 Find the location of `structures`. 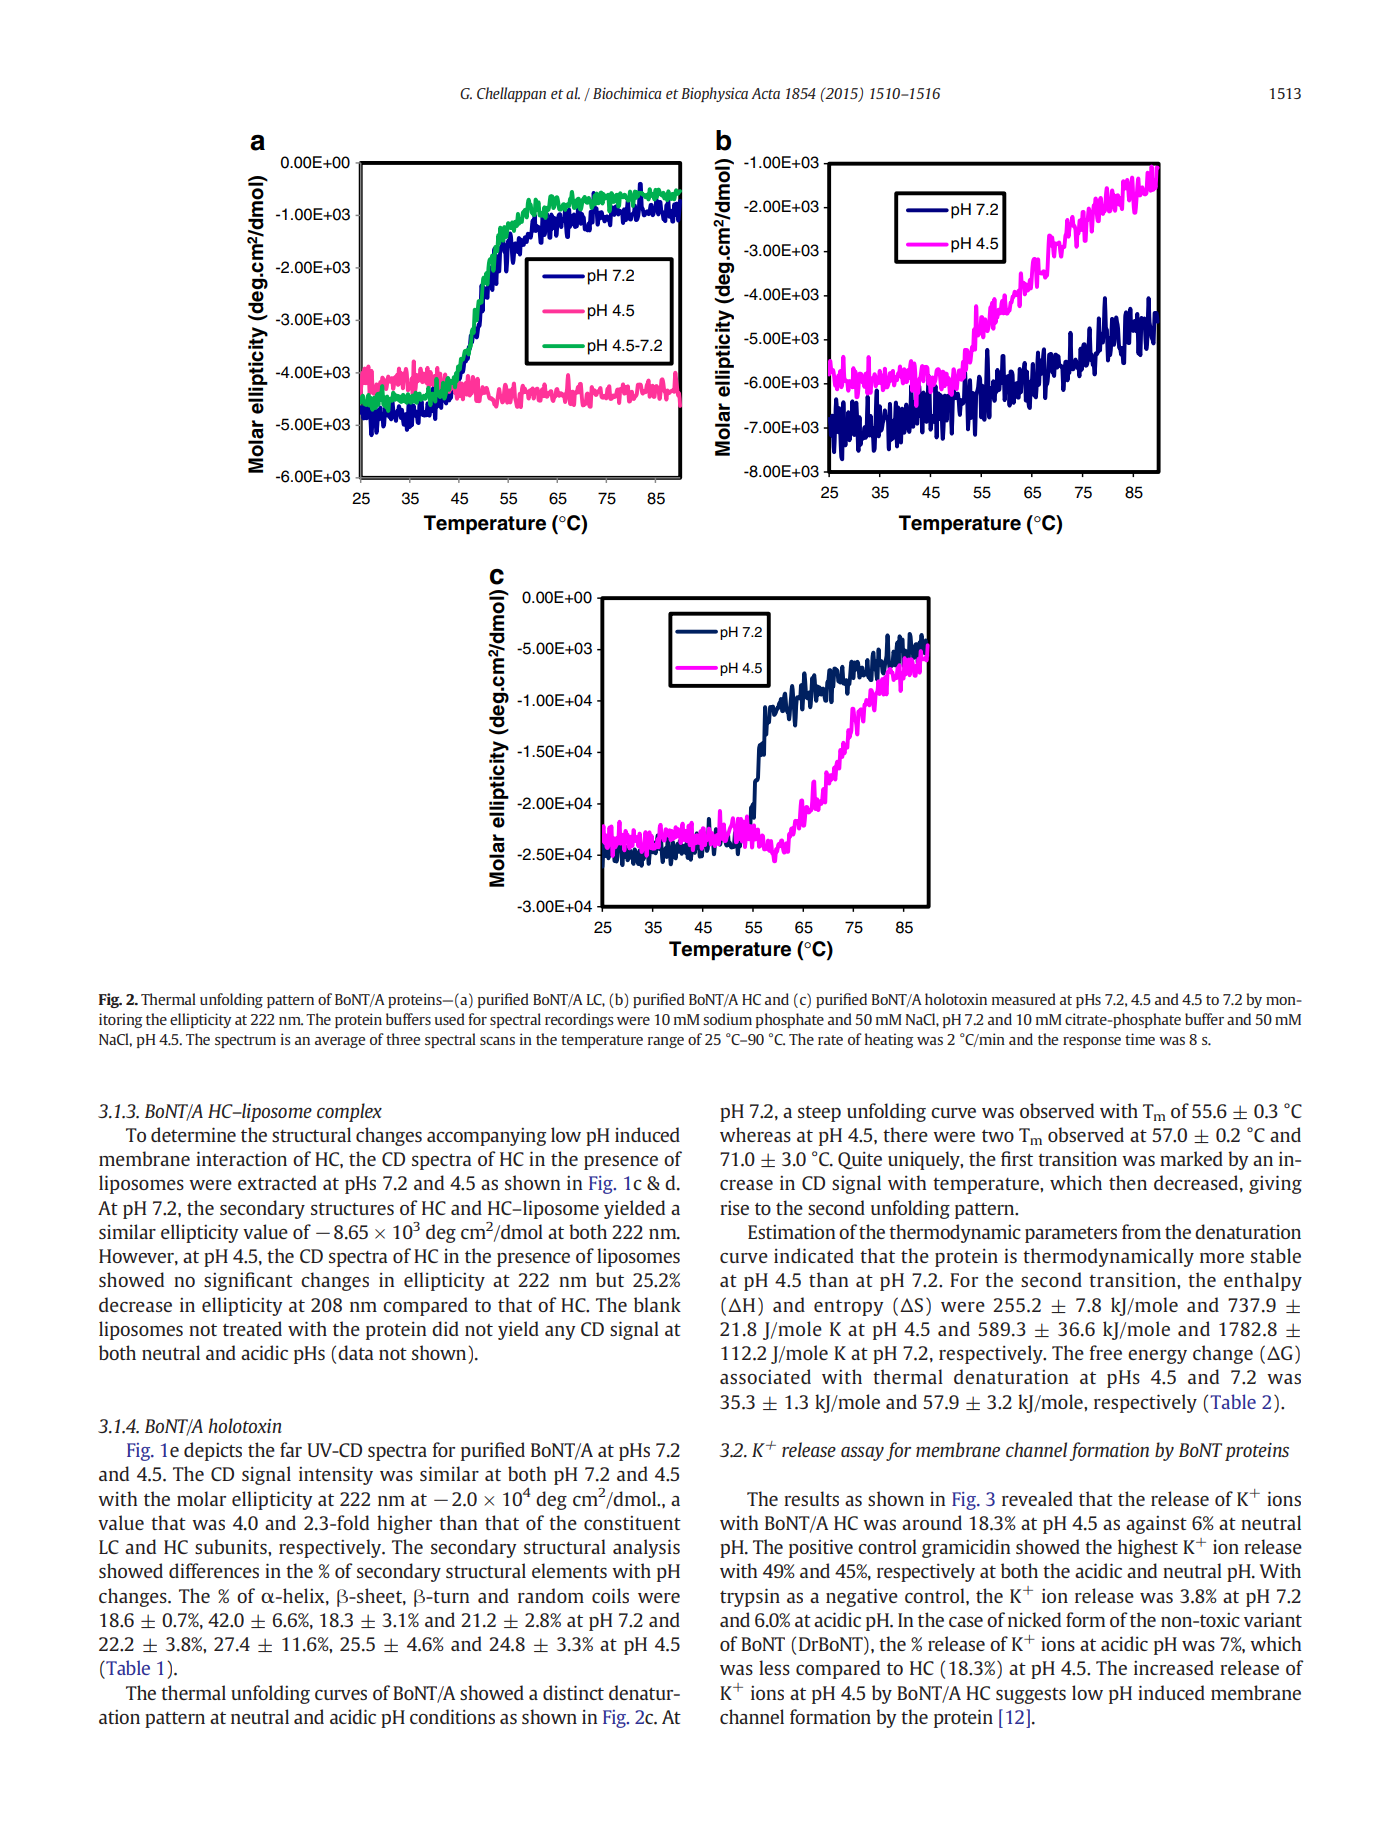

structures is located at coordinates (352, 1209).
